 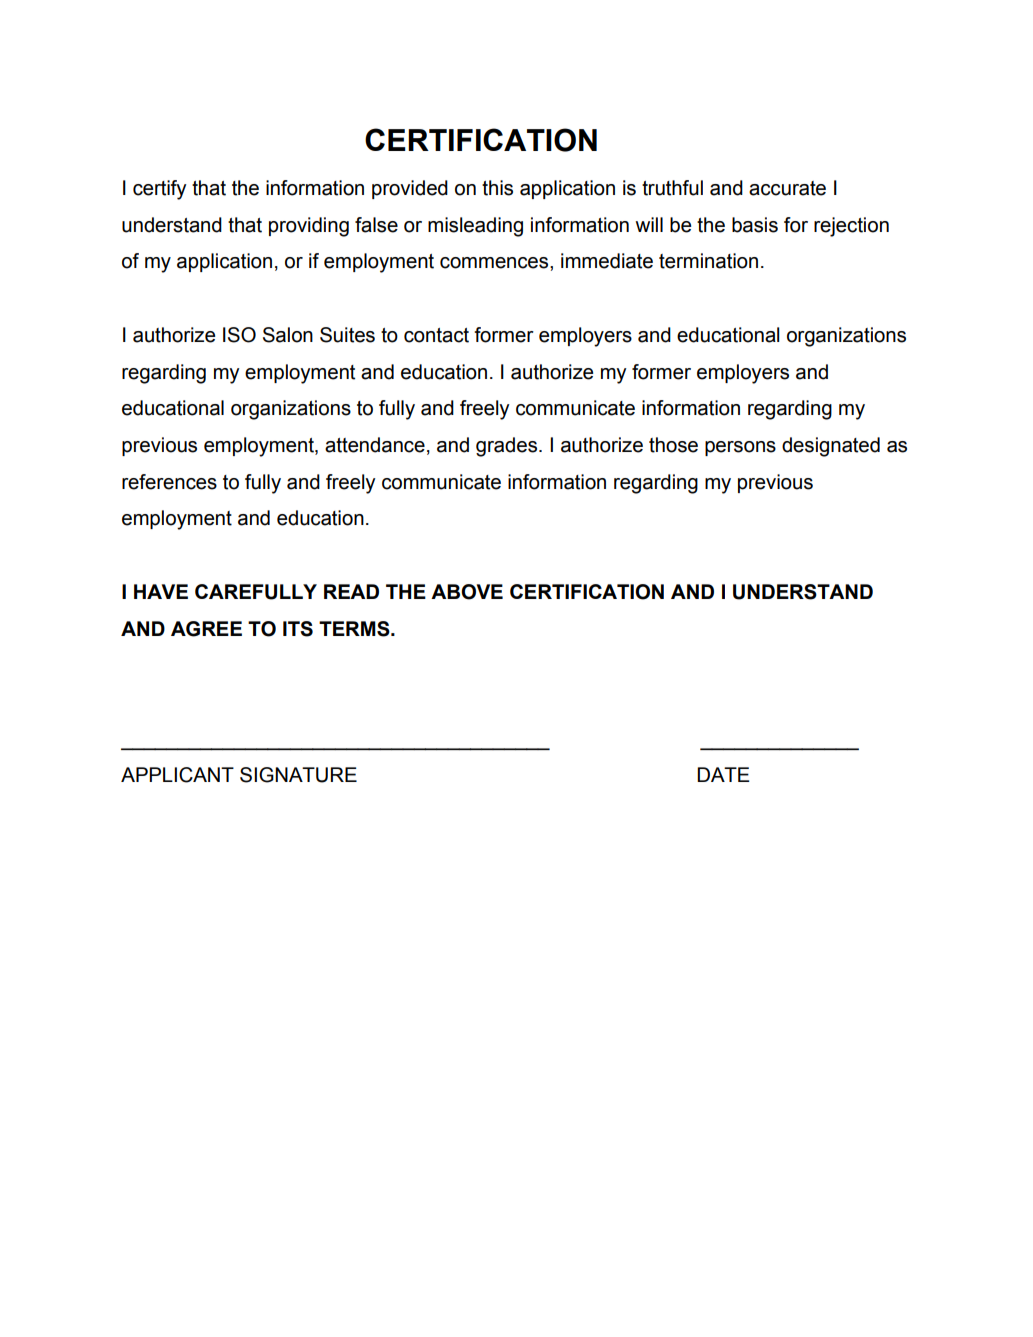 I want to click on persons, so click(x=740, y=448).
